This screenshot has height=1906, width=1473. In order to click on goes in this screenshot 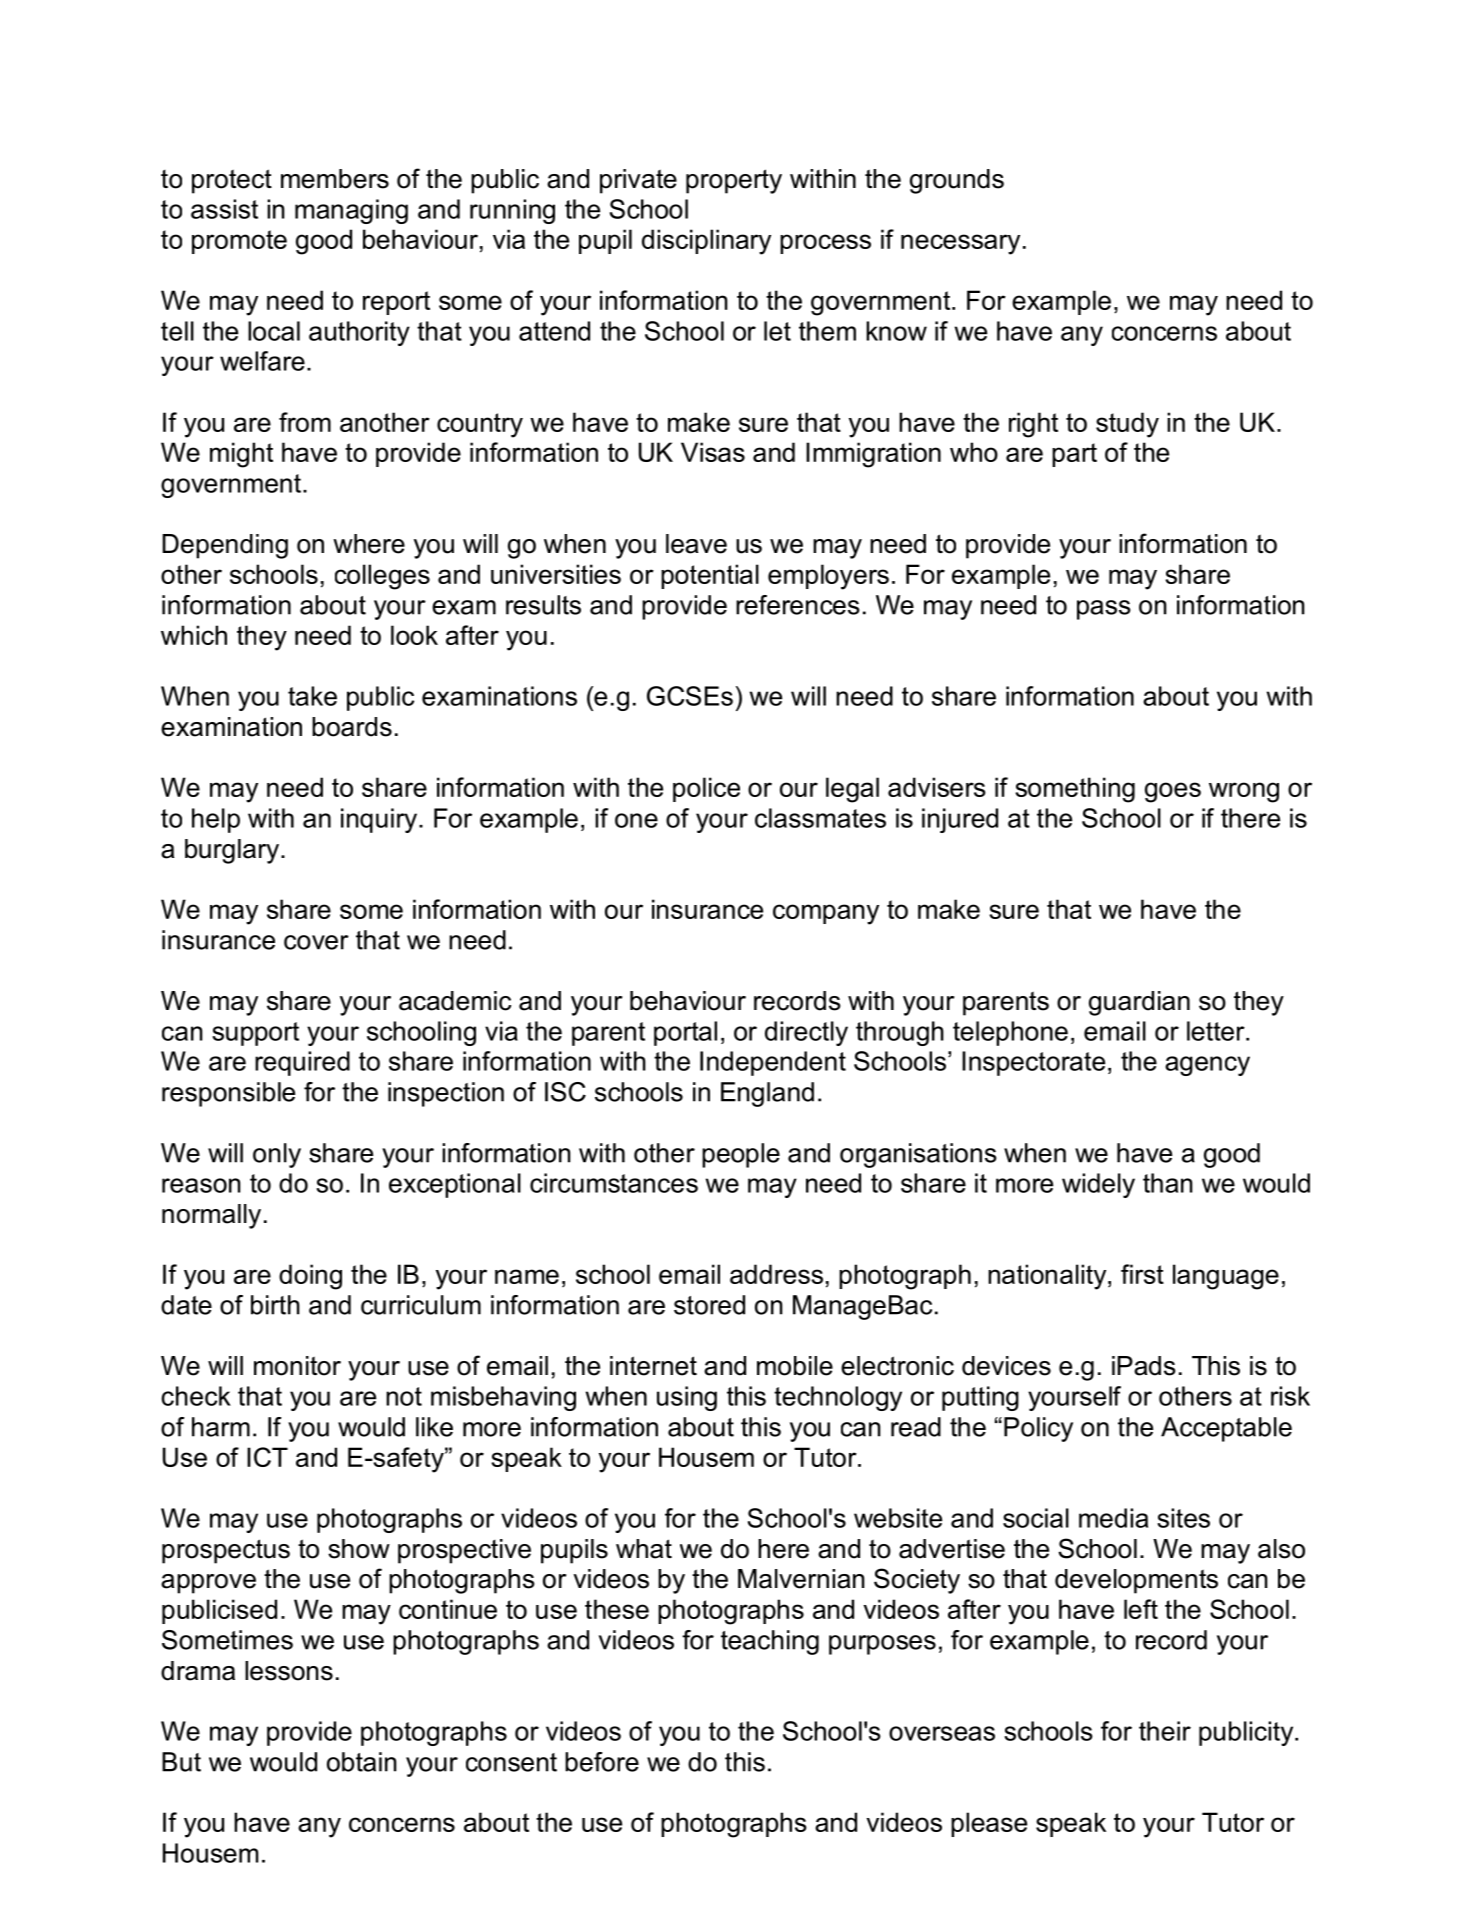, I will do `click(1173, 792)`.
